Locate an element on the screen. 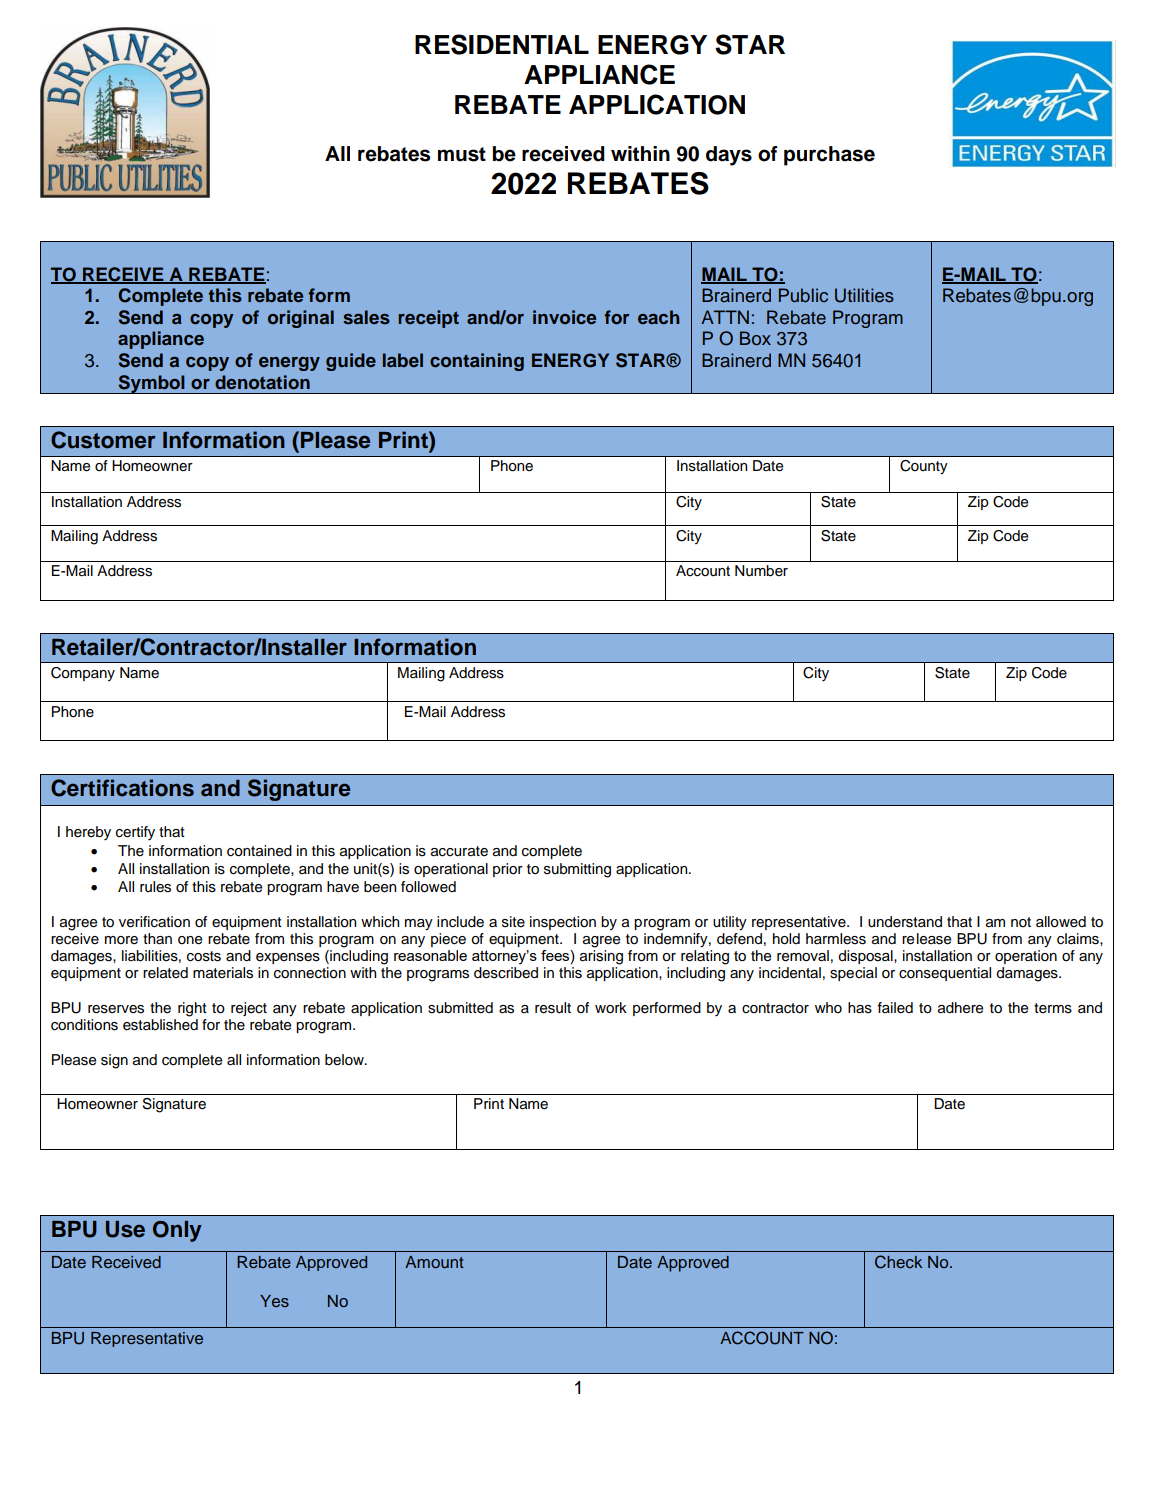 Image resolution: width=1149 pixels, height=1487 pixels. must is located at coordinates (462, 154).
